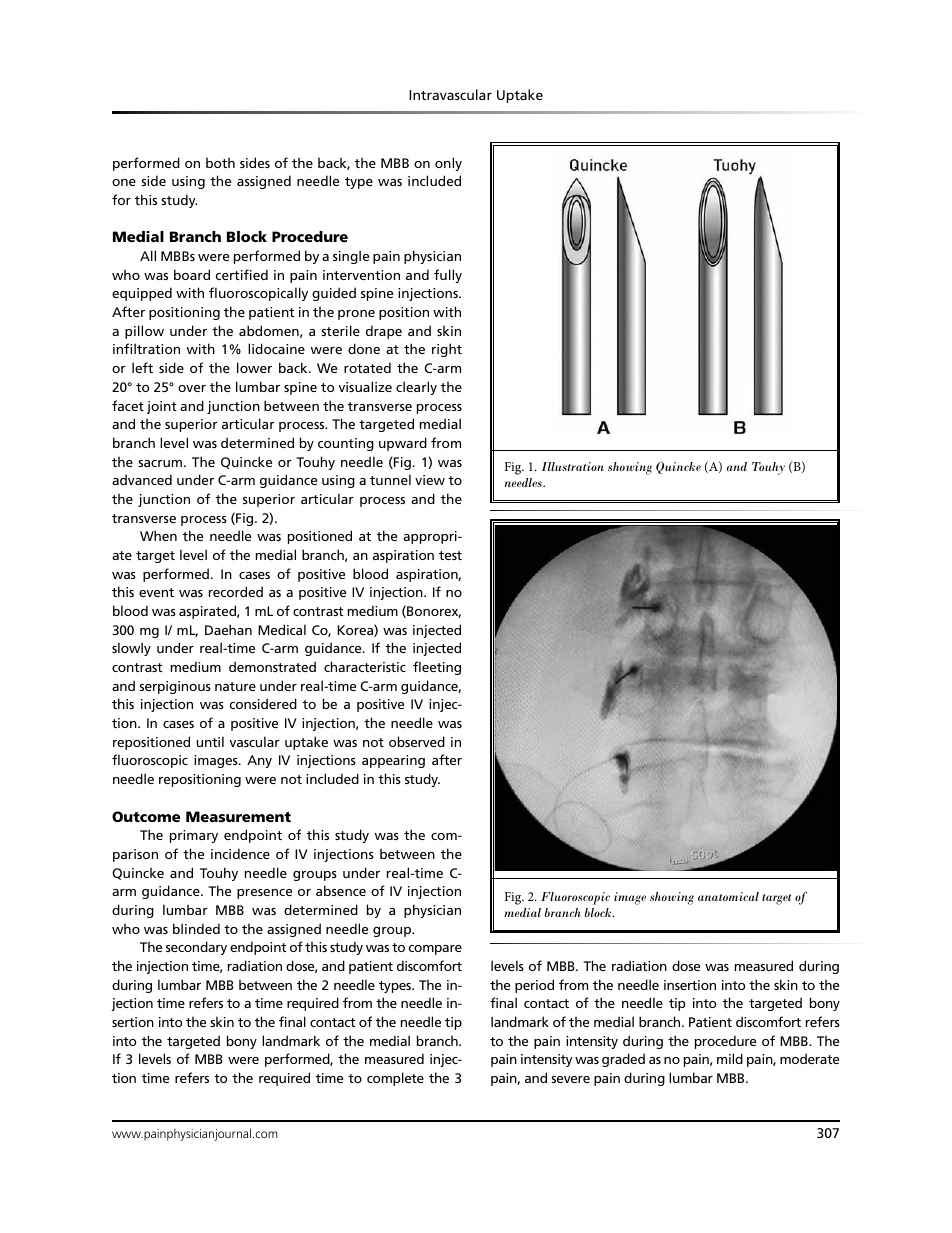  Describe the element at coordinates (192, 388) in the screenshot. I see `over` at that location.
